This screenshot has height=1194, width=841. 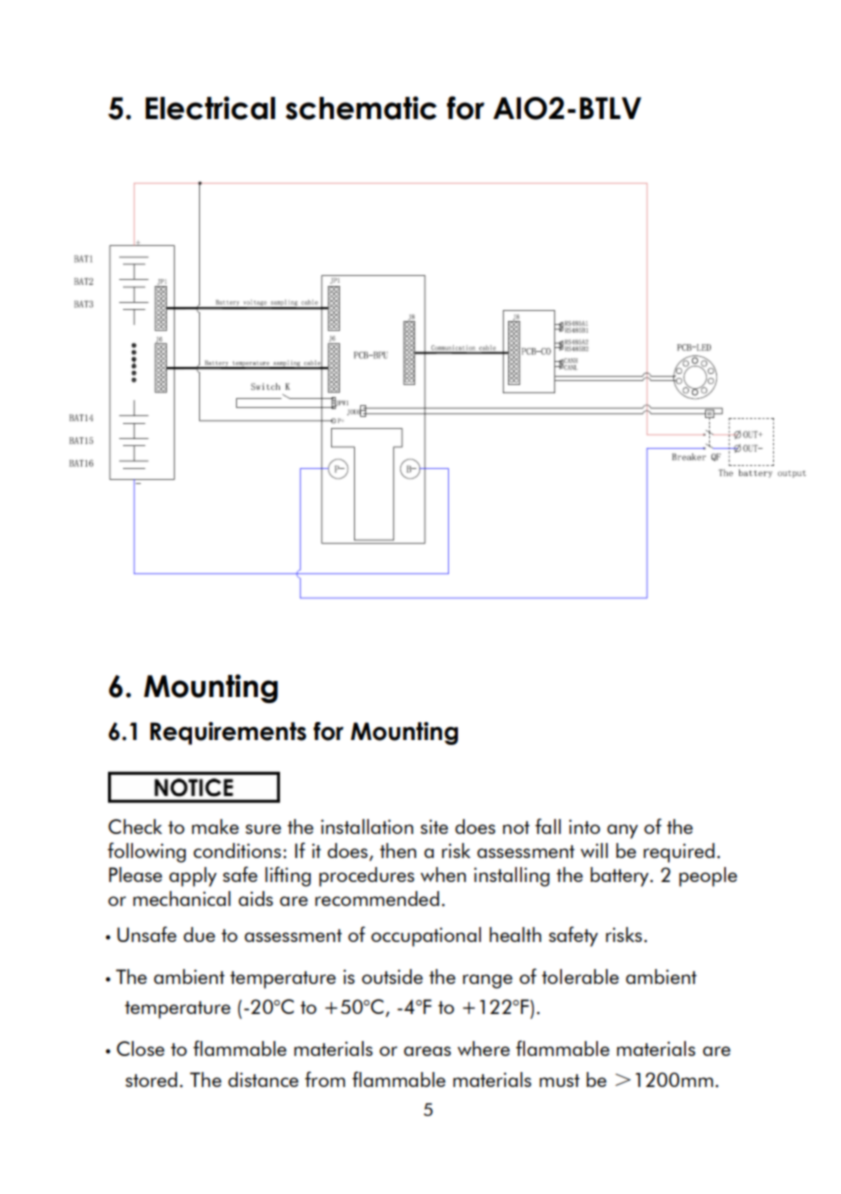 I want to click on site, so click(x=434, y=826).
